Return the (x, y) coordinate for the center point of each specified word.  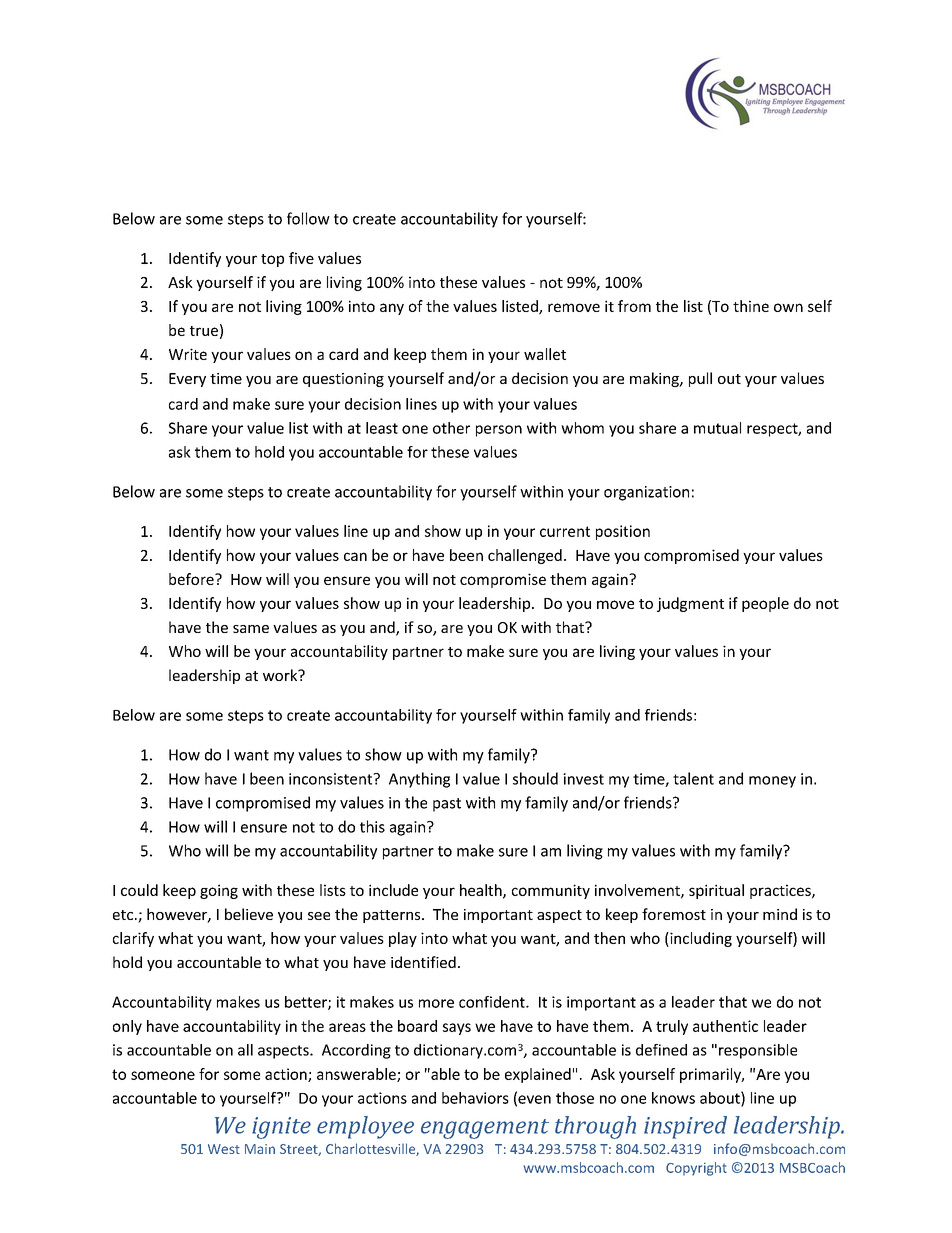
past (447, 805)
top (272, 260)
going (219, 891)
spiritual (716, 891)
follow (308, 218)
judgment (690, 604)
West (224, 1149)
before (192, 579)
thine (751, 306)
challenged (525, 556)
